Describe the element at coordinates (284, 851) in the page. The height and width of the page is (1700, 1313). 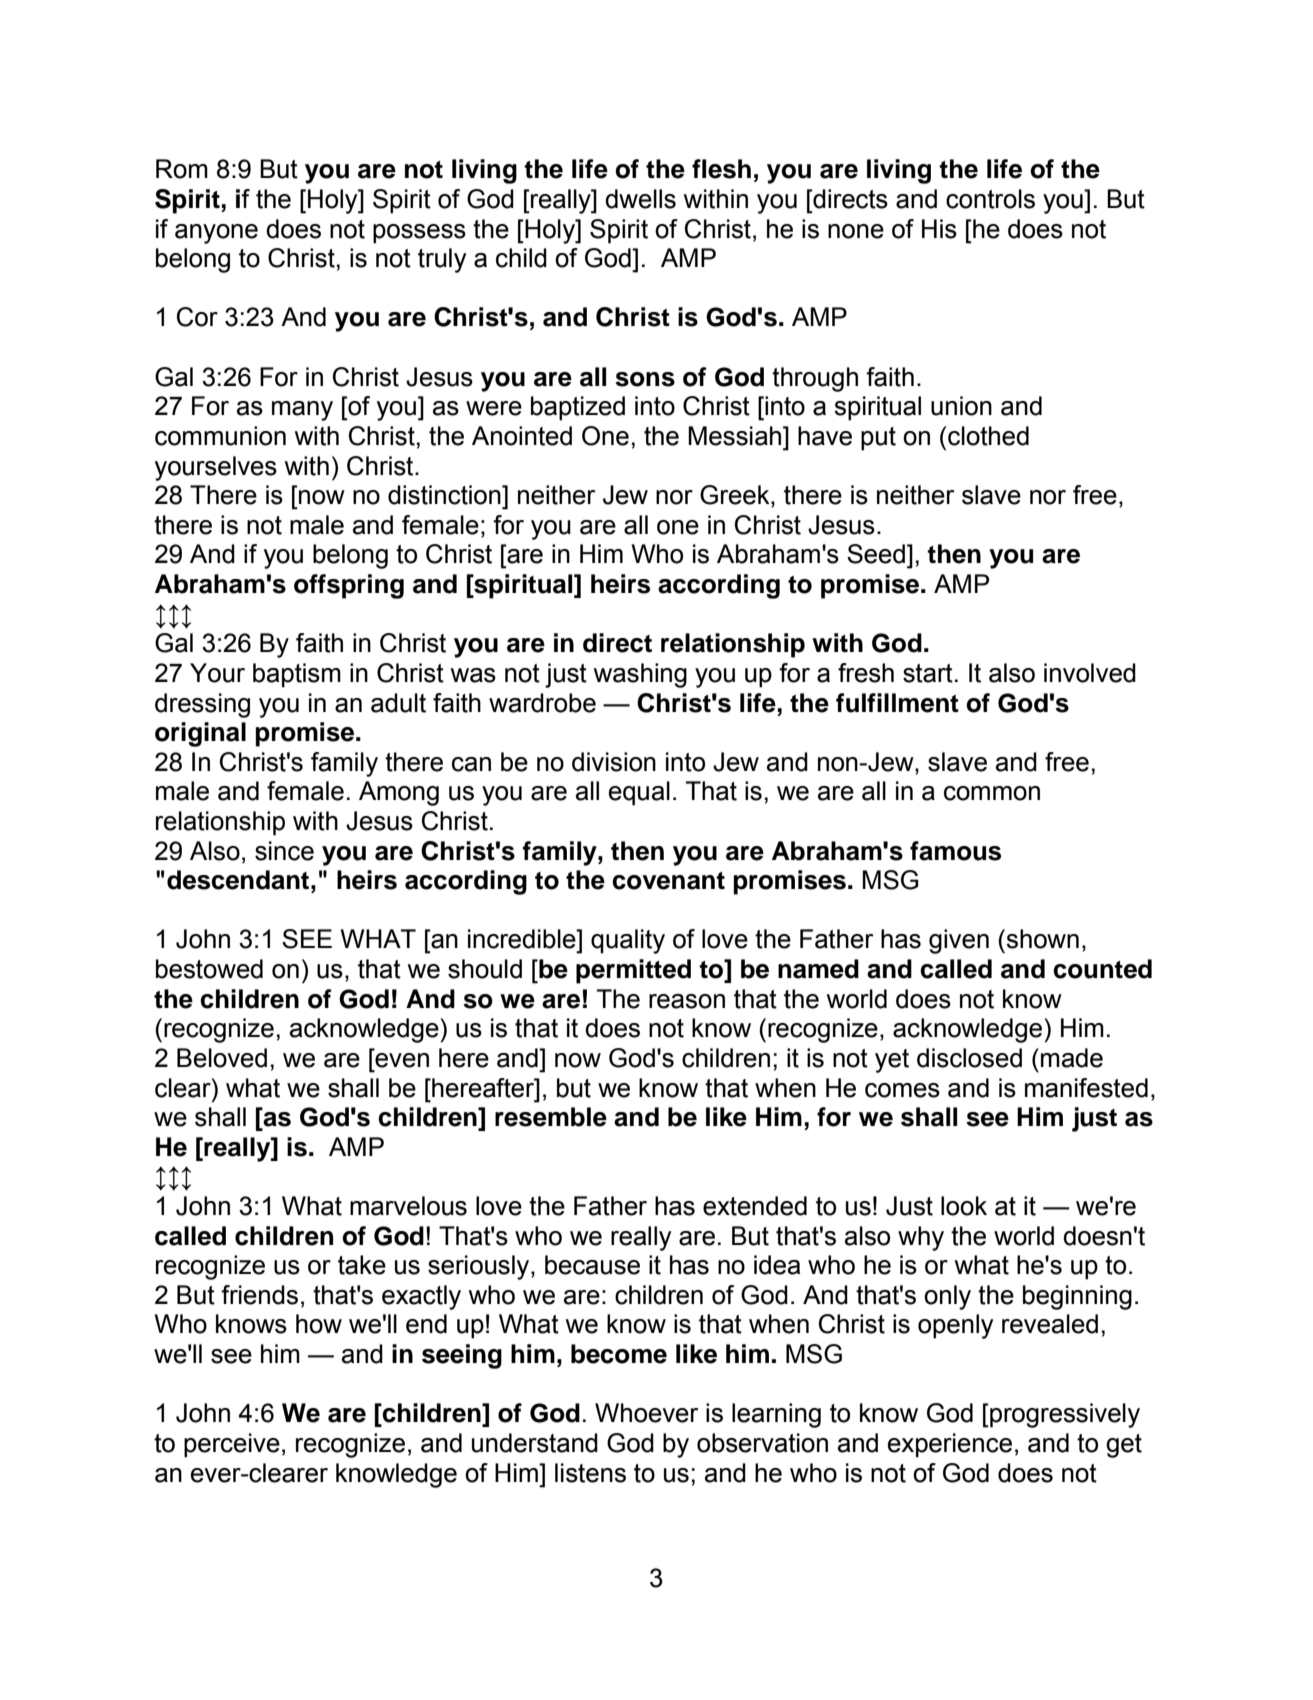
I see `since` at that location.
